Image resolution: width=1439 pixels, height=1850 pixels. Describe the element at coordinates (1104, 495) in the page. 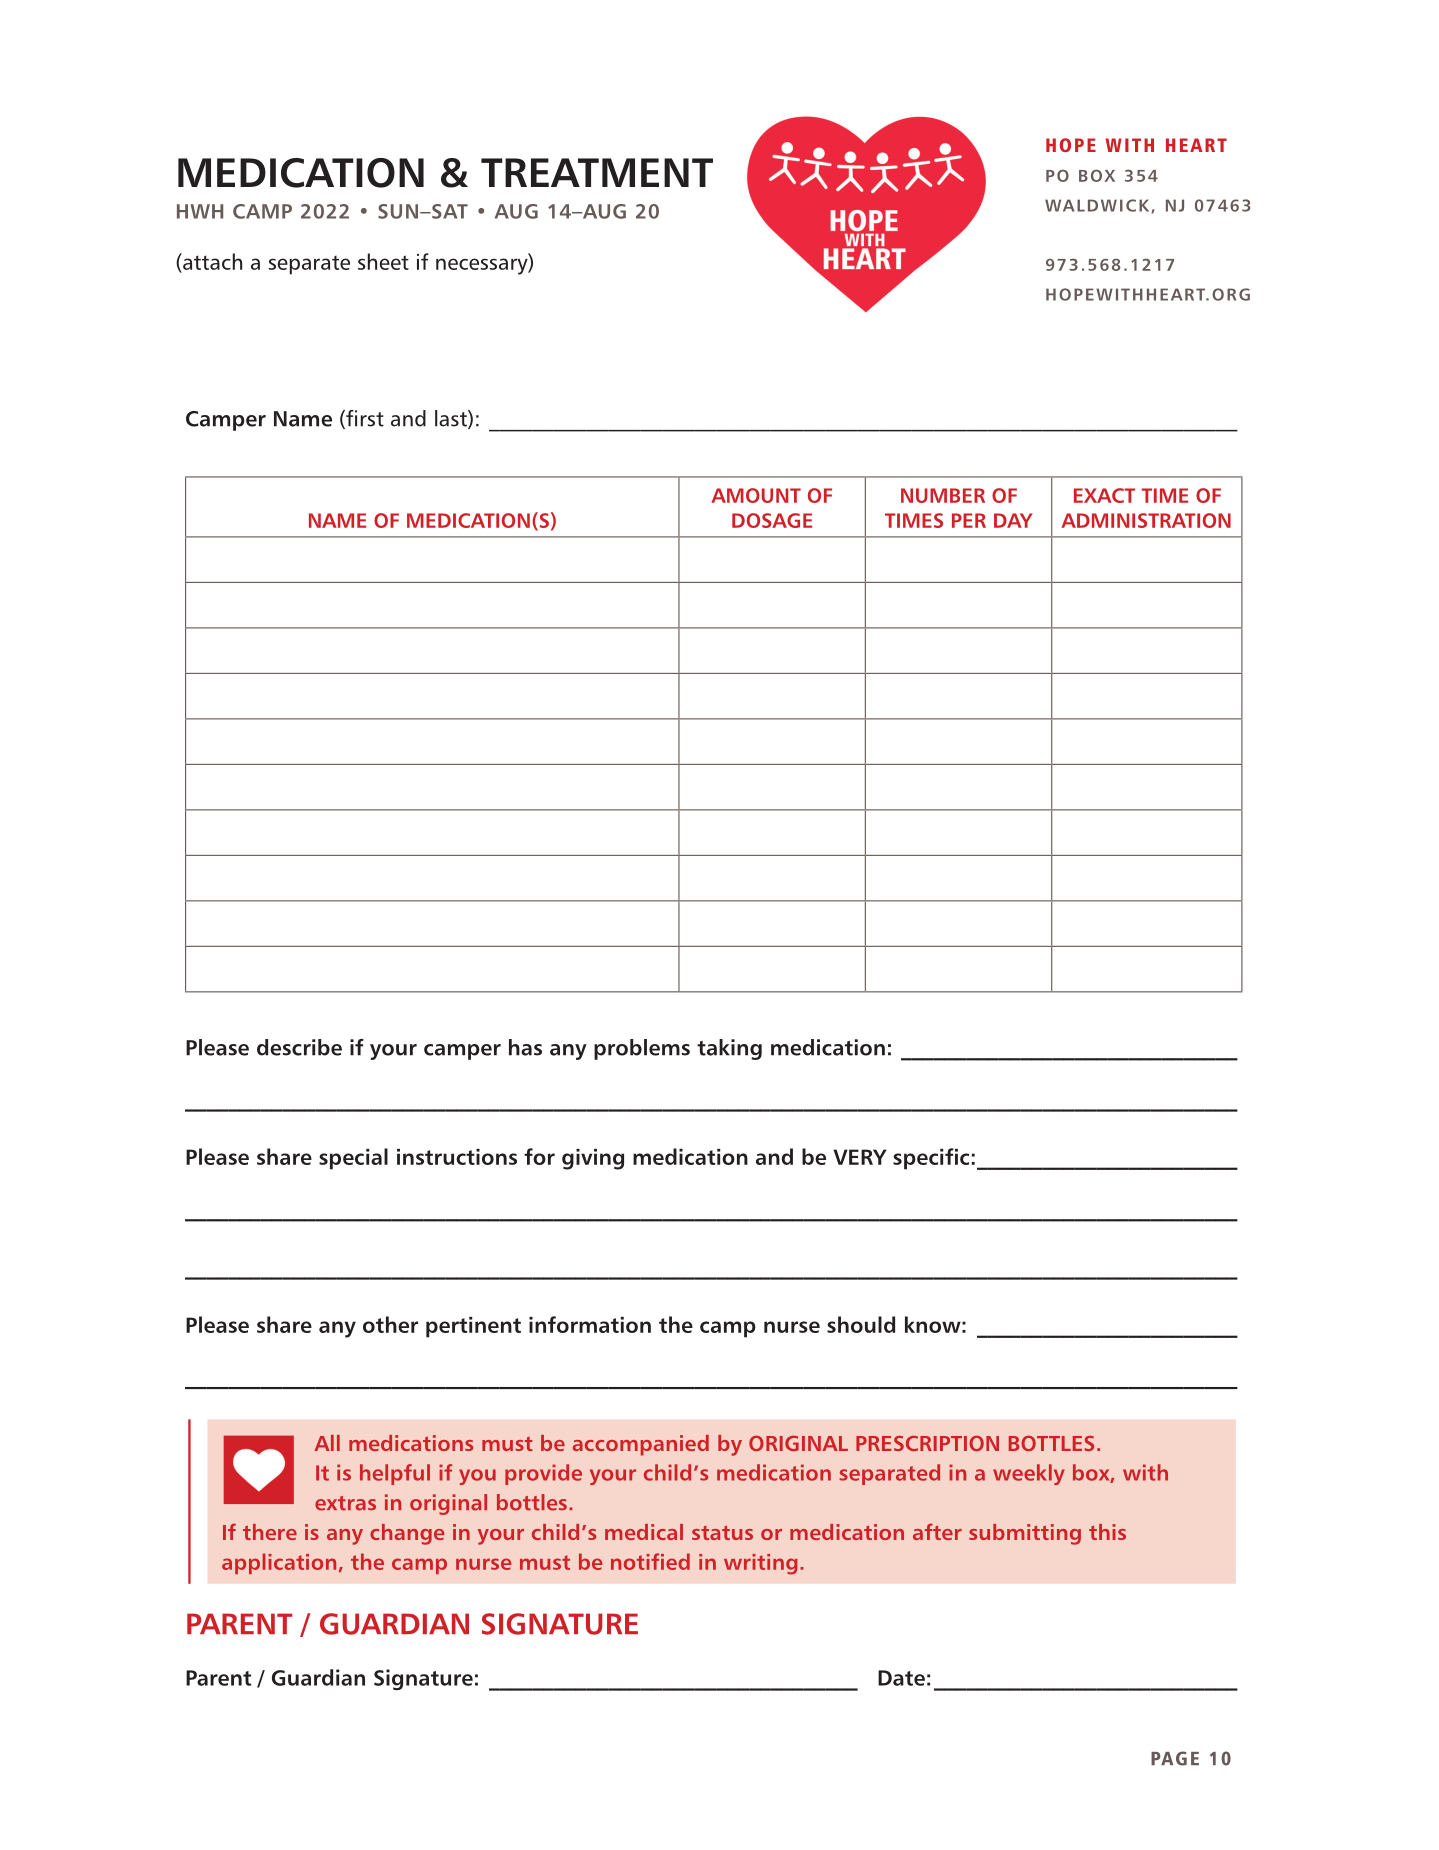

I see `EXACT` at that location.
